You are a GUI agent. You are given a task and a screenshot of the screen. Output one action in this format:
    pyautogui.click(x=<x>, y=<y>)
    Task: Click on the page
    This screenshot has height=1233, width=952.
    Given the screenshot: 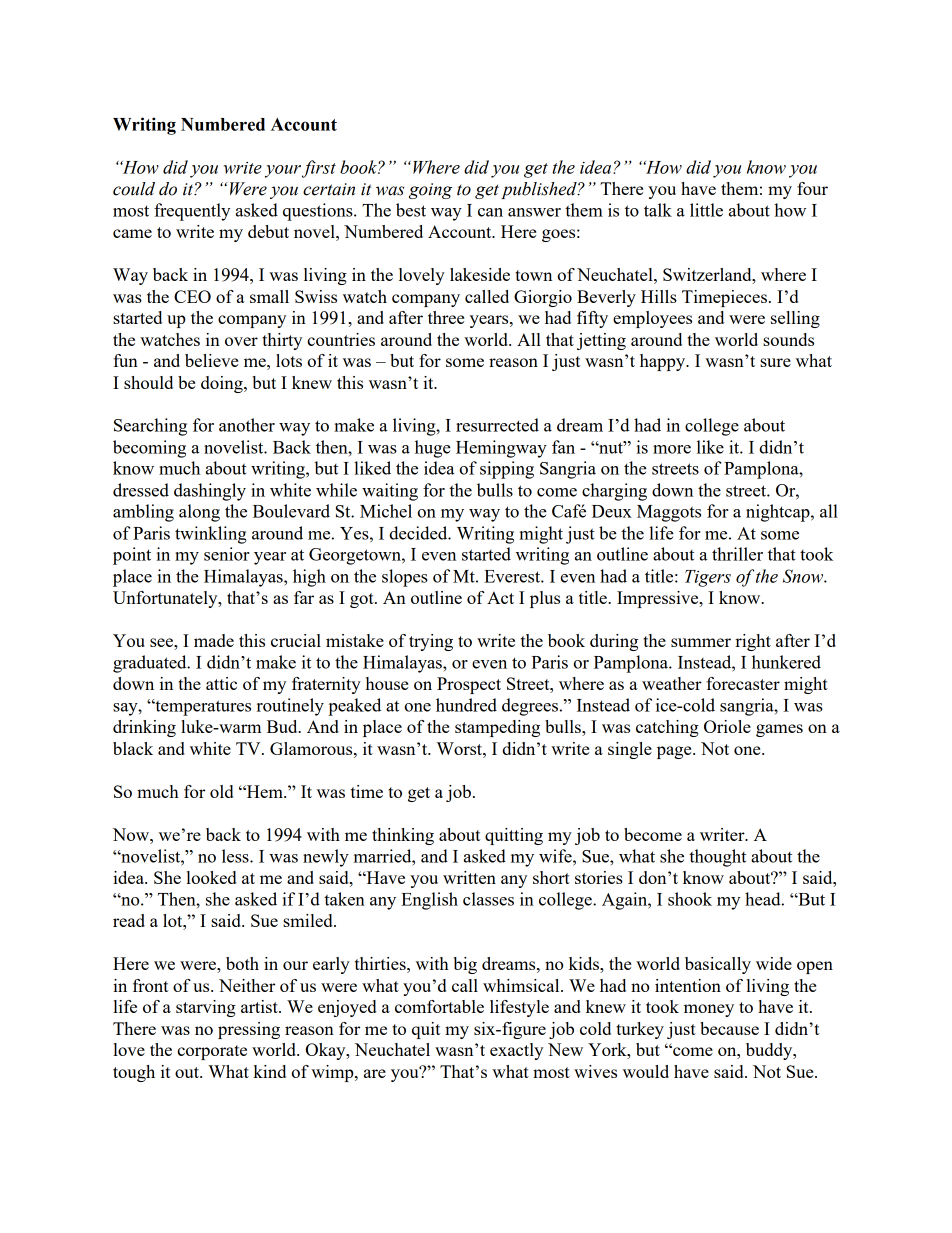 What is the action you would take?
    pyautogui.click(x=675, y=752)
